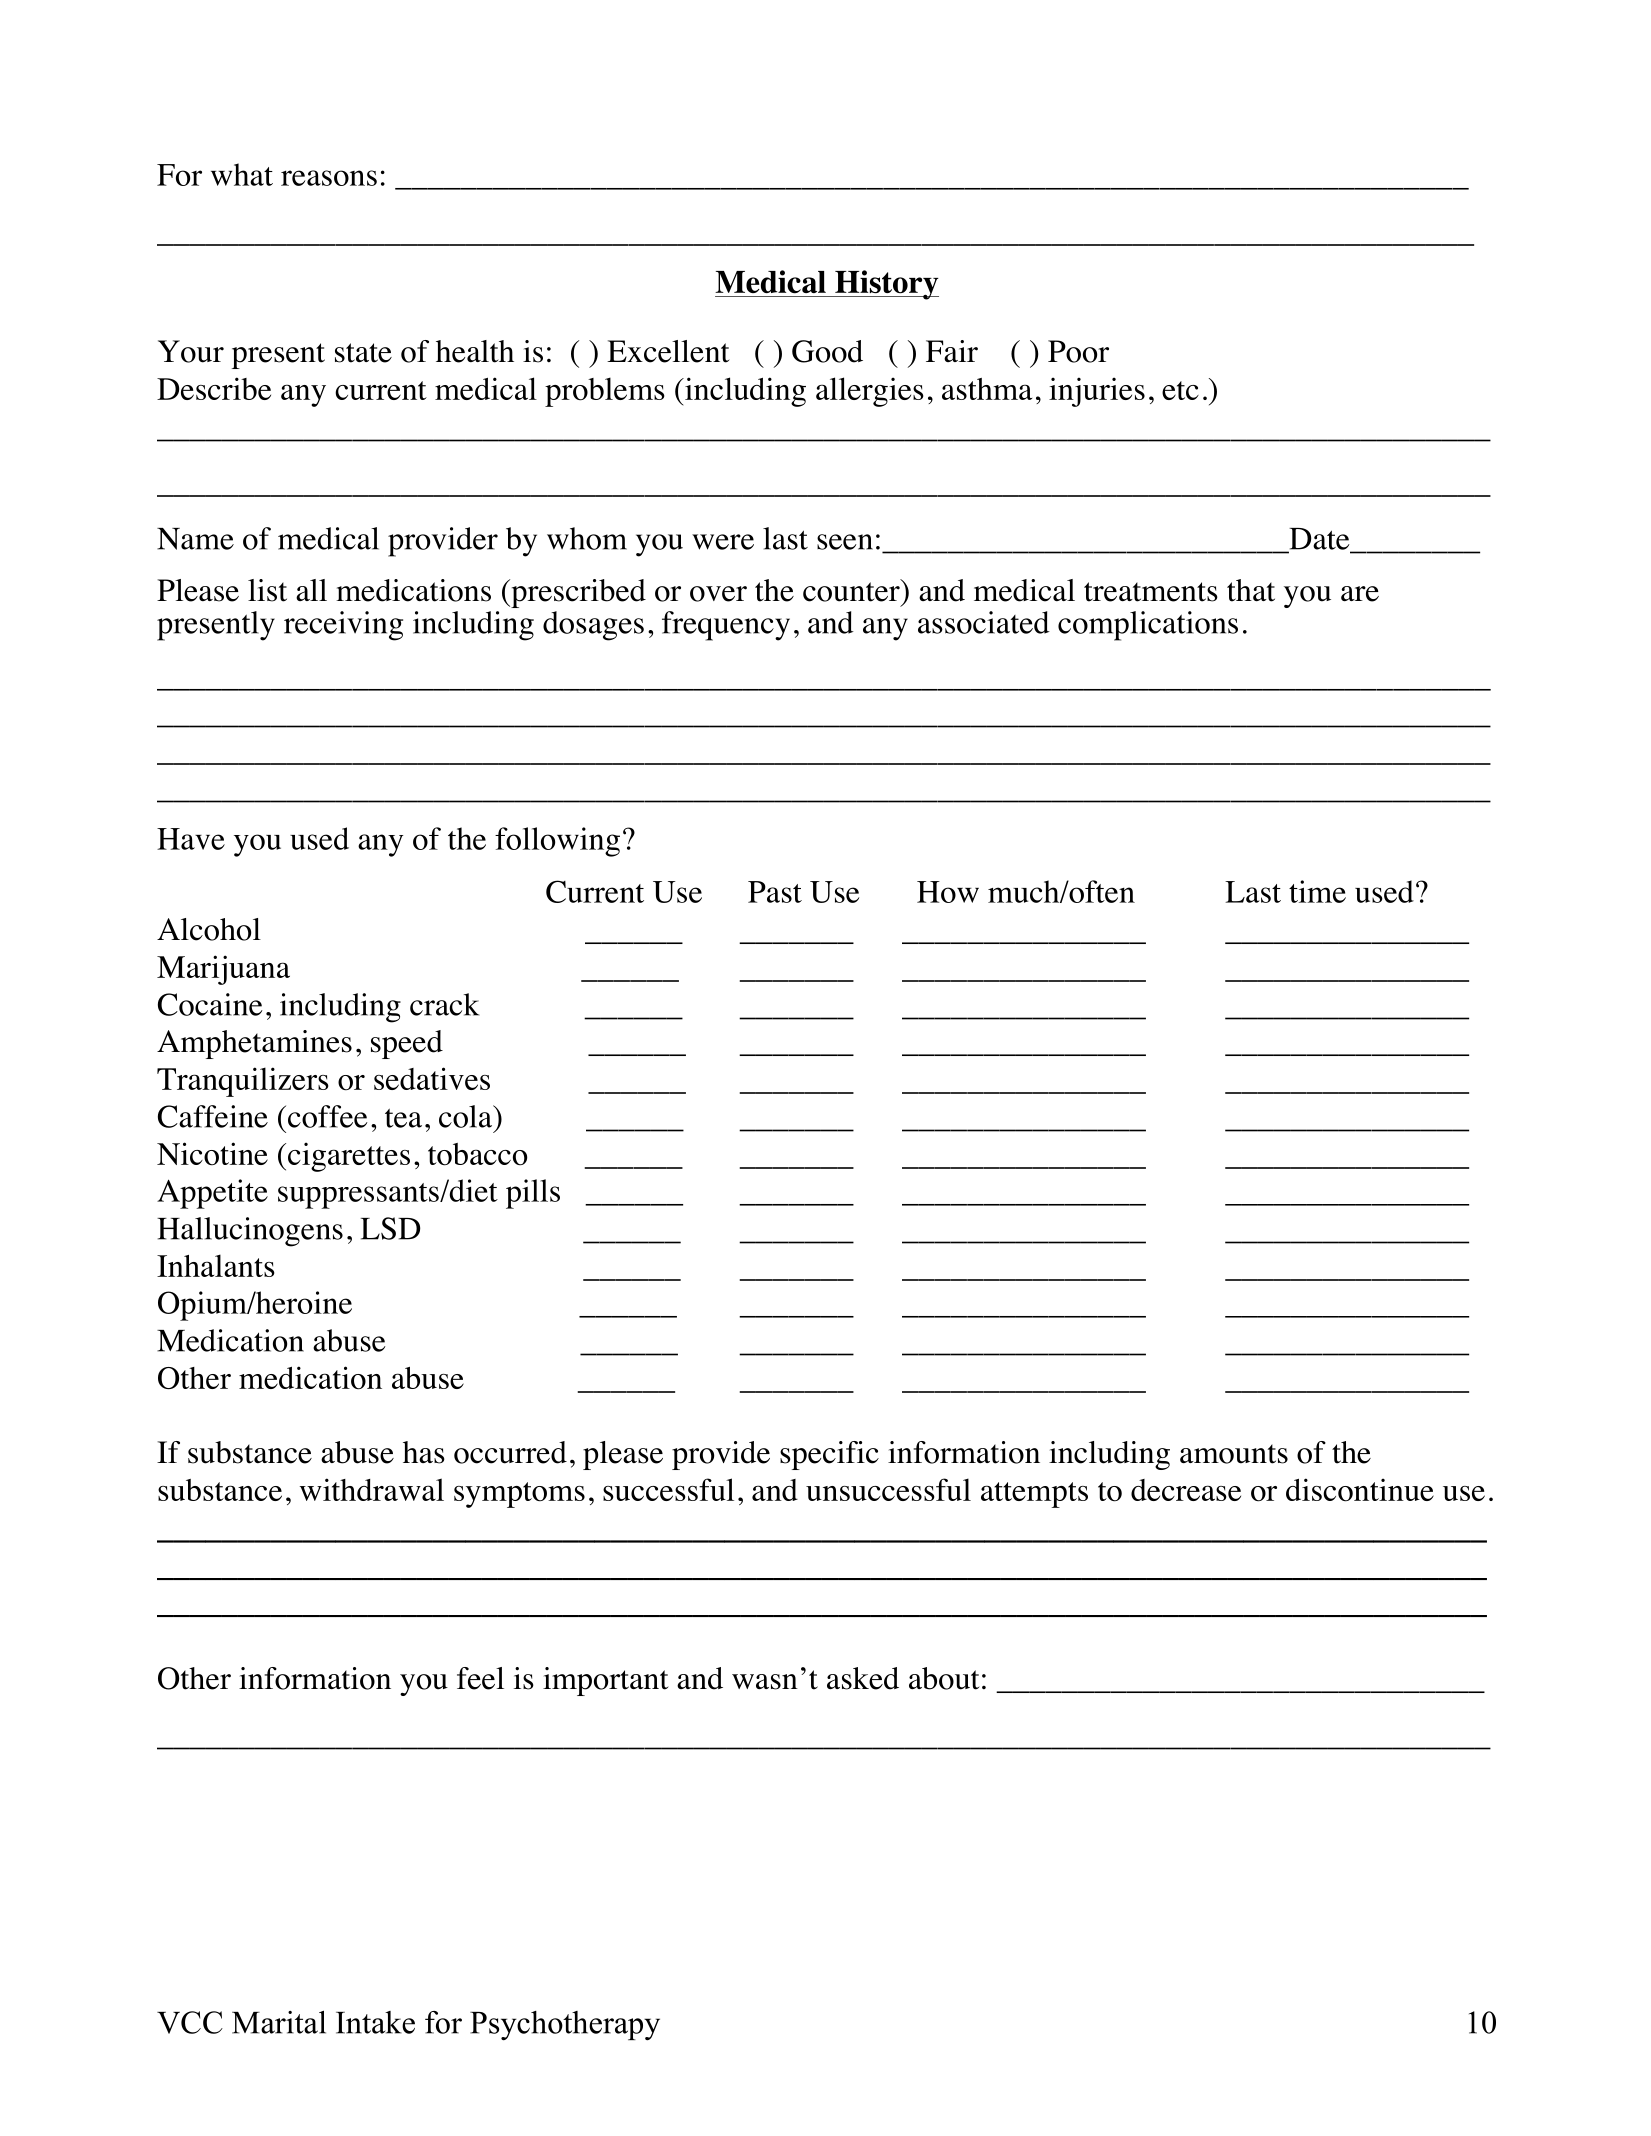 The image size is (1651, 2136). I want to click on receiving, so click(343, 626).
